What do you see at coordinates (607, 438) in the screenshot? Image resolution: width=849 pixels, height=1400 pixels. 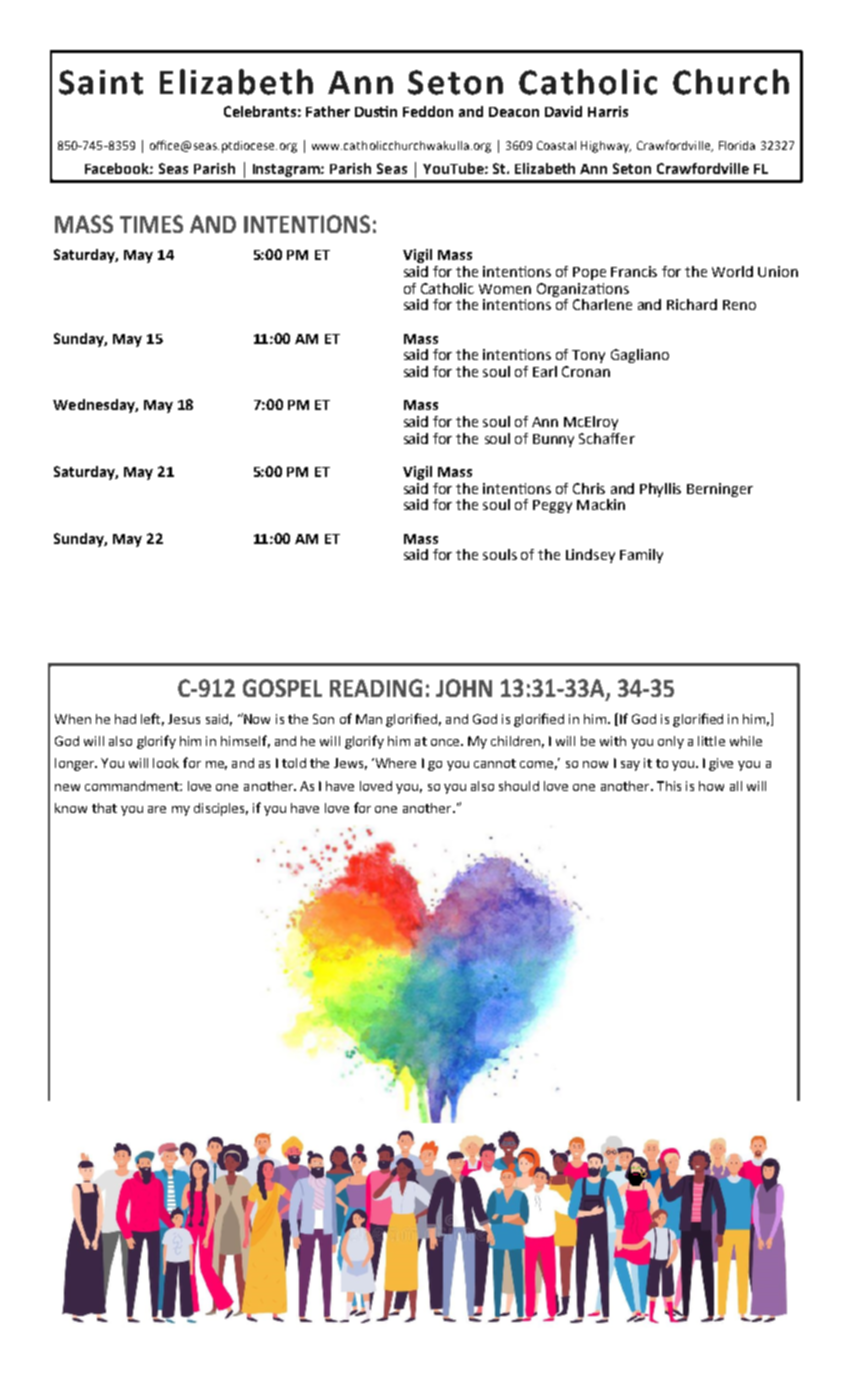 I see `Schaffer` at bounding box center [607, 438].
